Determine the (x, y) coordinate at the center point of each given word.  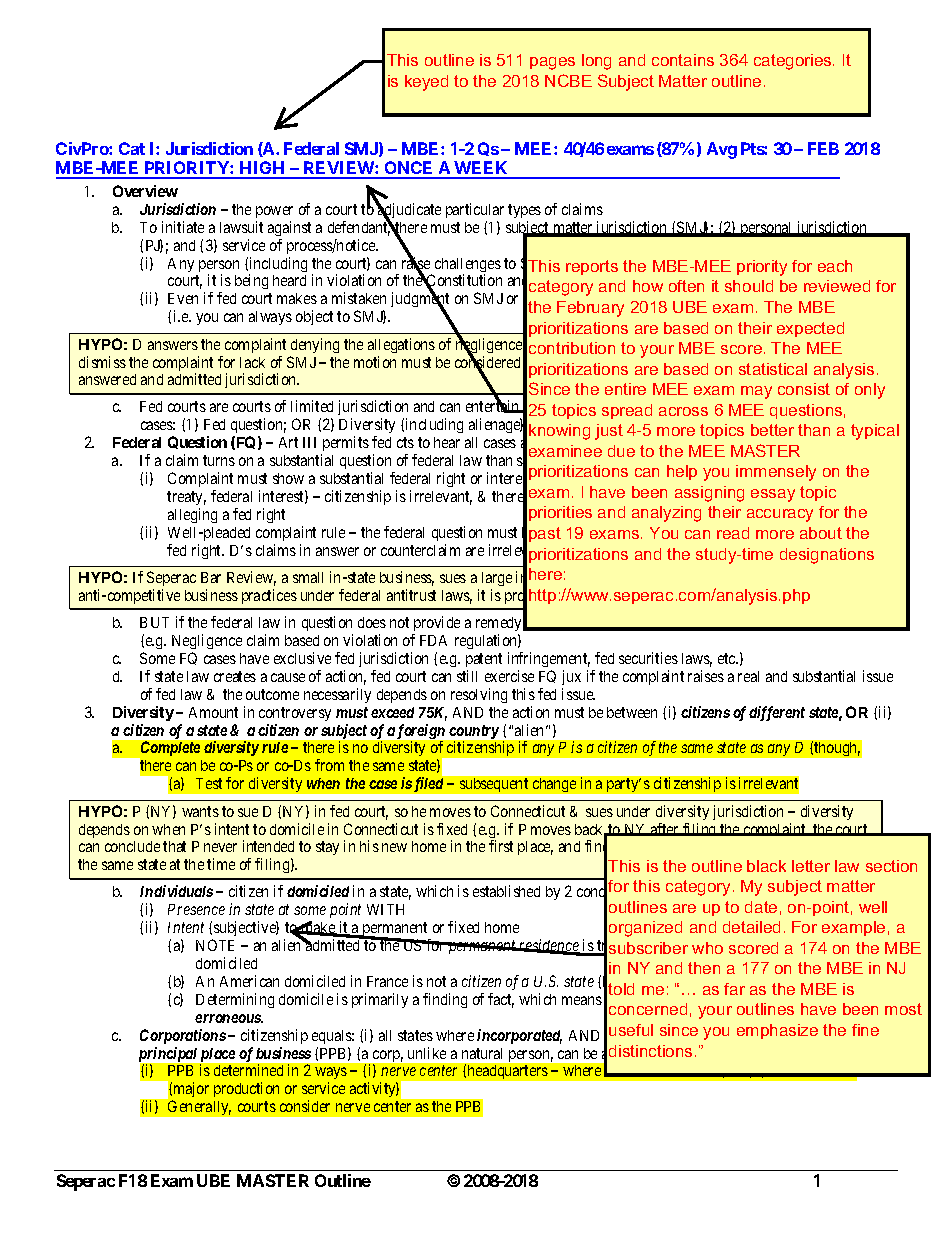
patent (484, 660)
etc (728, 658)
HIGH (263, 169)
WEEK (482, 169)
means (582, 1000)
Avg (722, 150)
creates (235, 676)
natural (482, 1053)
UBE (213, 1180)
